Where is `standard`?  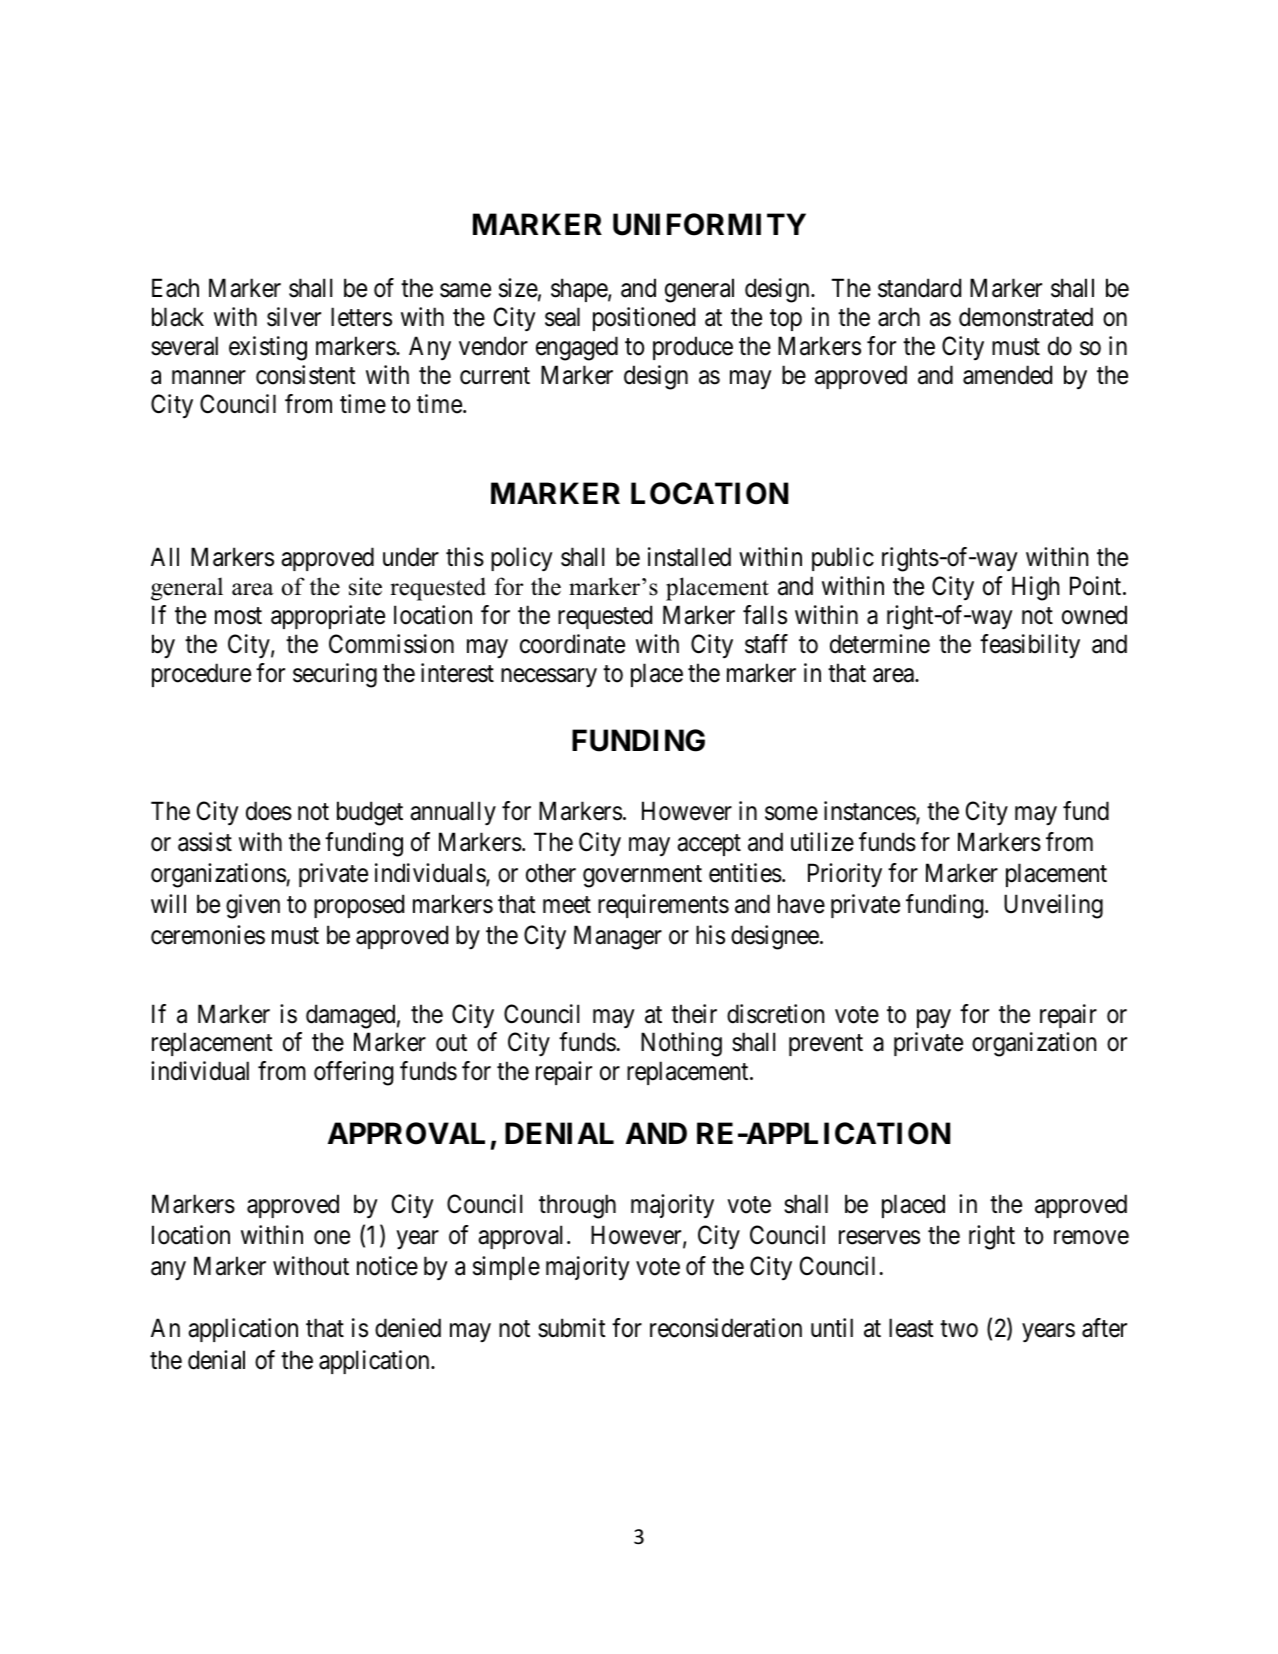 standard is located at coordinates (919, 288).
